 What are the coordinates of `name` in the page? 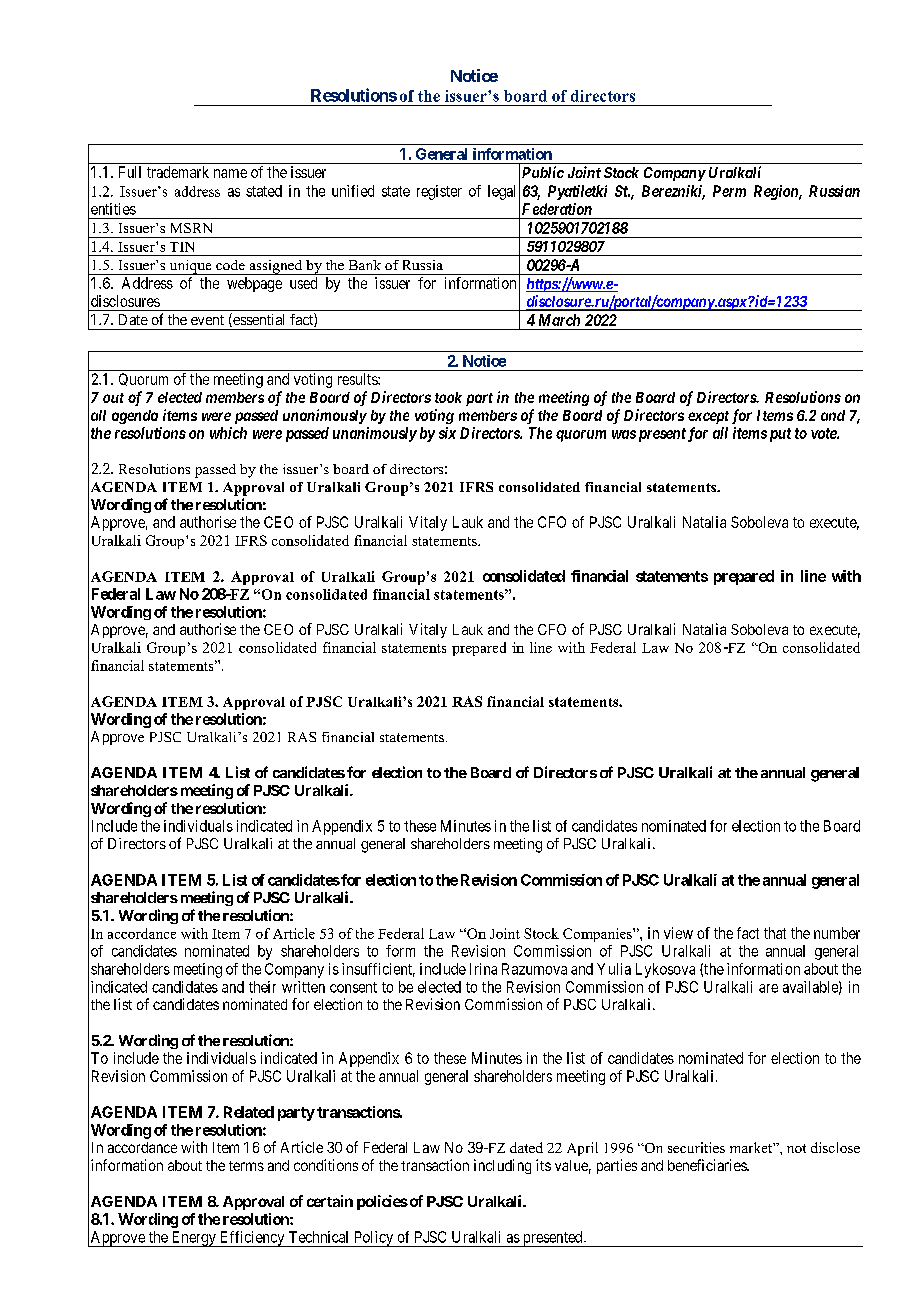 It's located at (230, 173).
